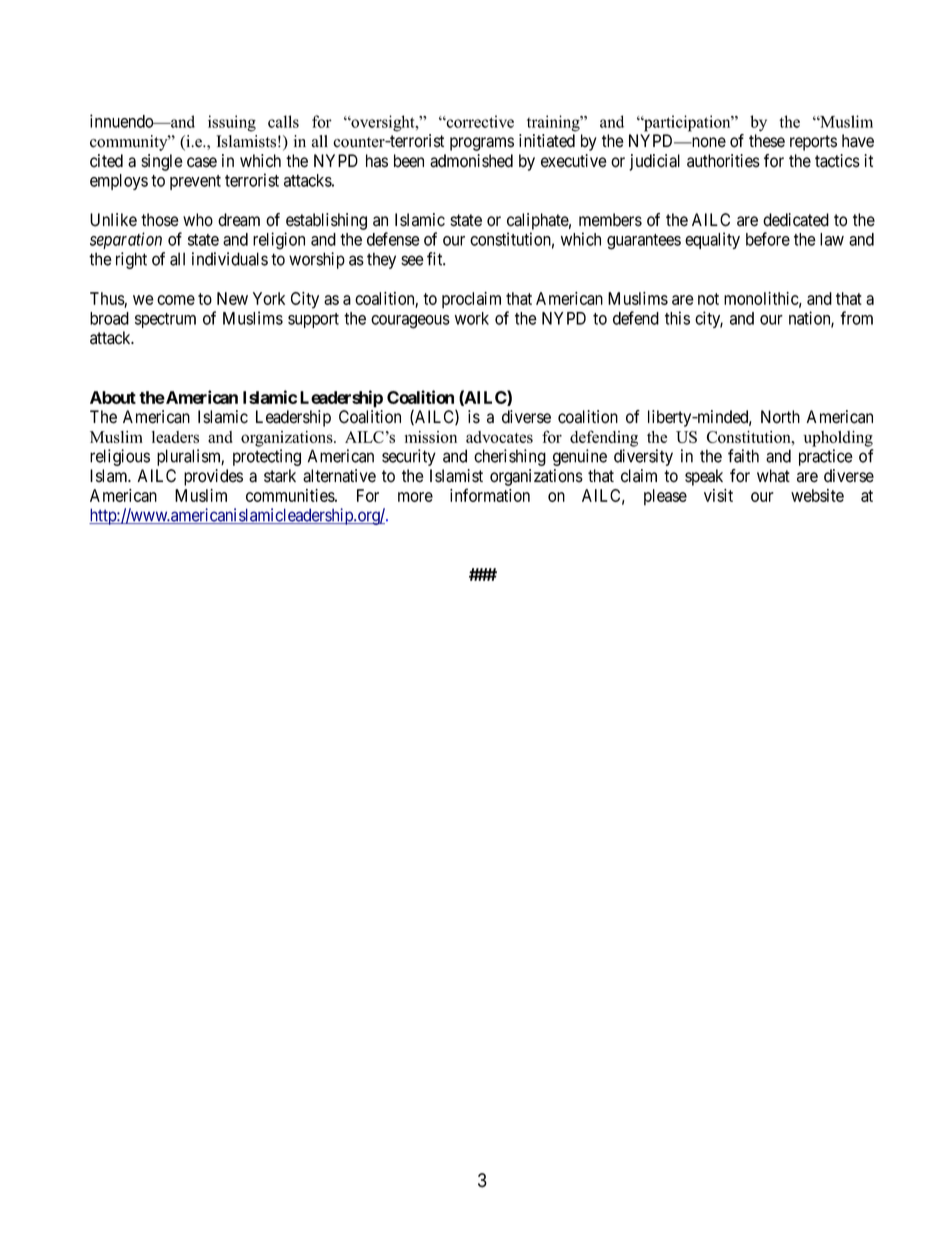  What do you see at coordinates (482, 144) in the screenshot?
I see `programs` at bounding box center [482, 144].
